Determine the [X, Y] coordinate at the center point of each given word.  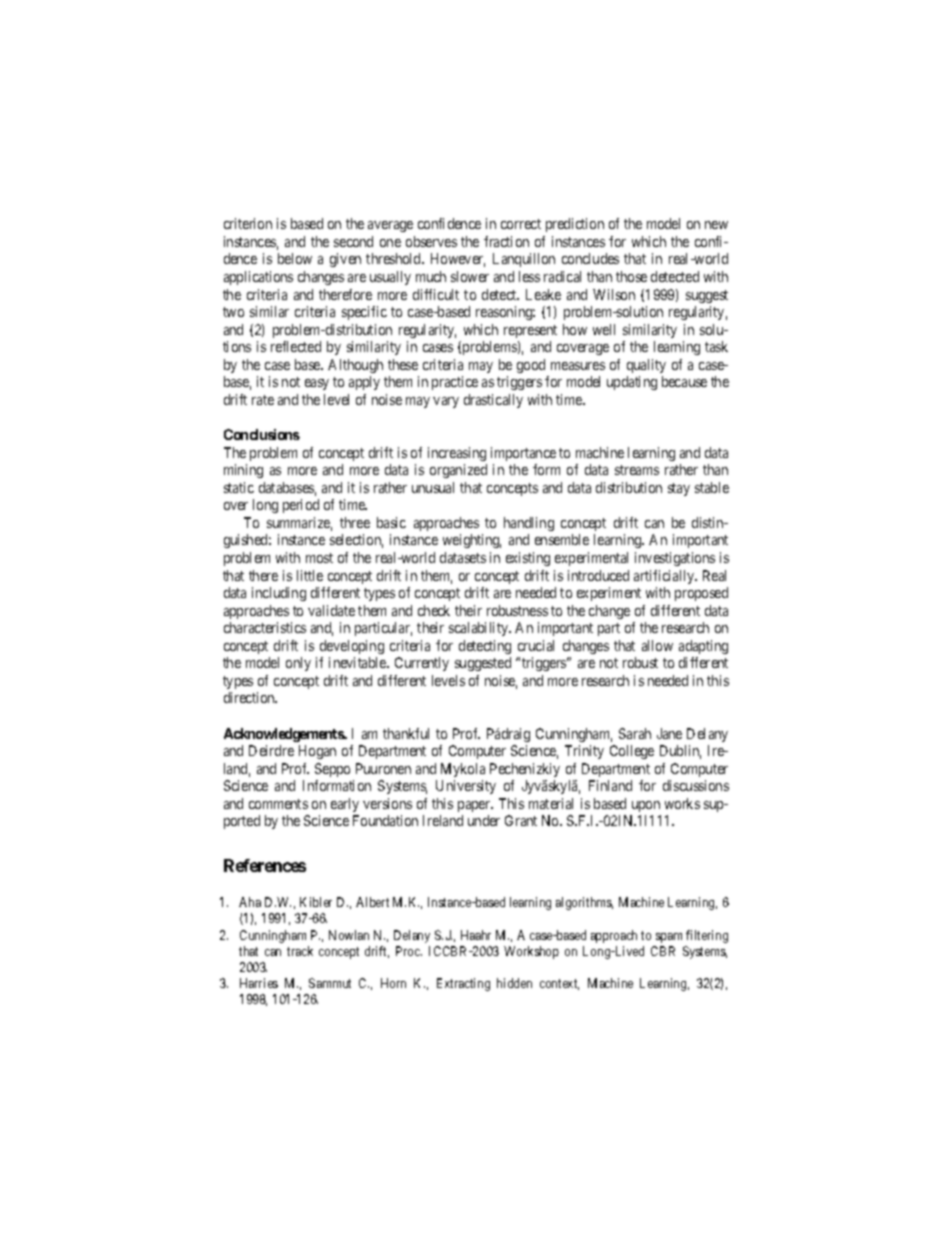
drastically [493, 401]
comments [278, 804]
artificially [665, 577]
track [300, 951]
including [279, 594]
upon [646, 806]
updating [632, 383]
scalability [480, 629]
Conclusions [262, 434]
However [458, 260]
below [295, 258]
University [466, 787]
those [631, 276]
